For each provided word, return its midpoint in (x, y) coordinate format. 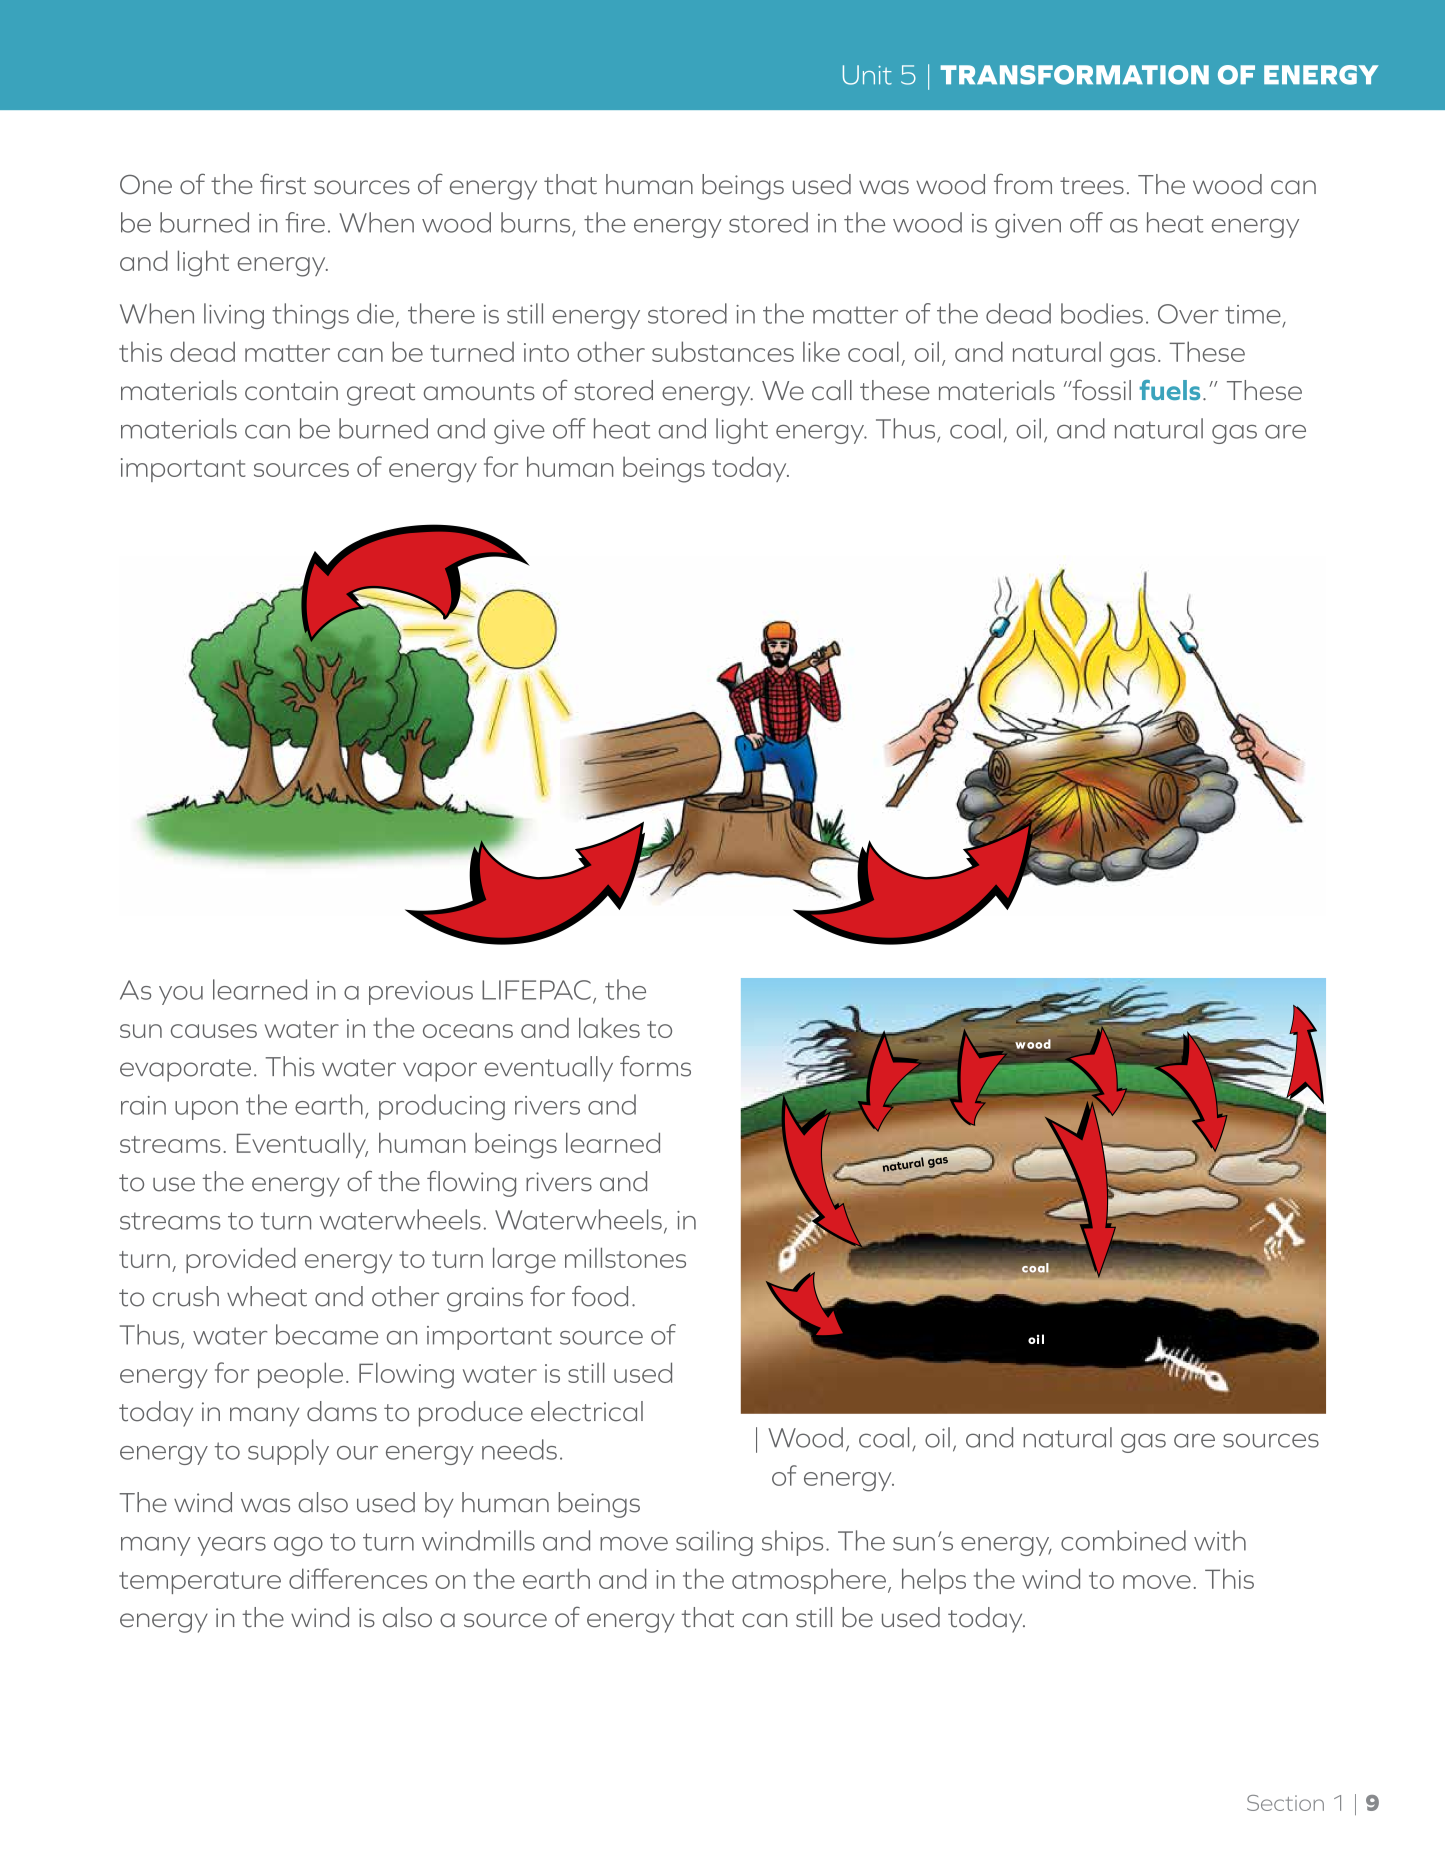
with (1220, 1540)
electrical (587, 1411)
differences (358, 1578)
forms (655, 1066)
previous (421, 993)
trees (1092, 186)
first (283, 184)
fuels (1170, 390)
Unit (867, 75)
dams (342, 1411)
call (832, 390)
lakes (609, 1027)
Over (1188, 314)
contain (291, 391)
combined (1123, 1540)
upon (206, 1110)
